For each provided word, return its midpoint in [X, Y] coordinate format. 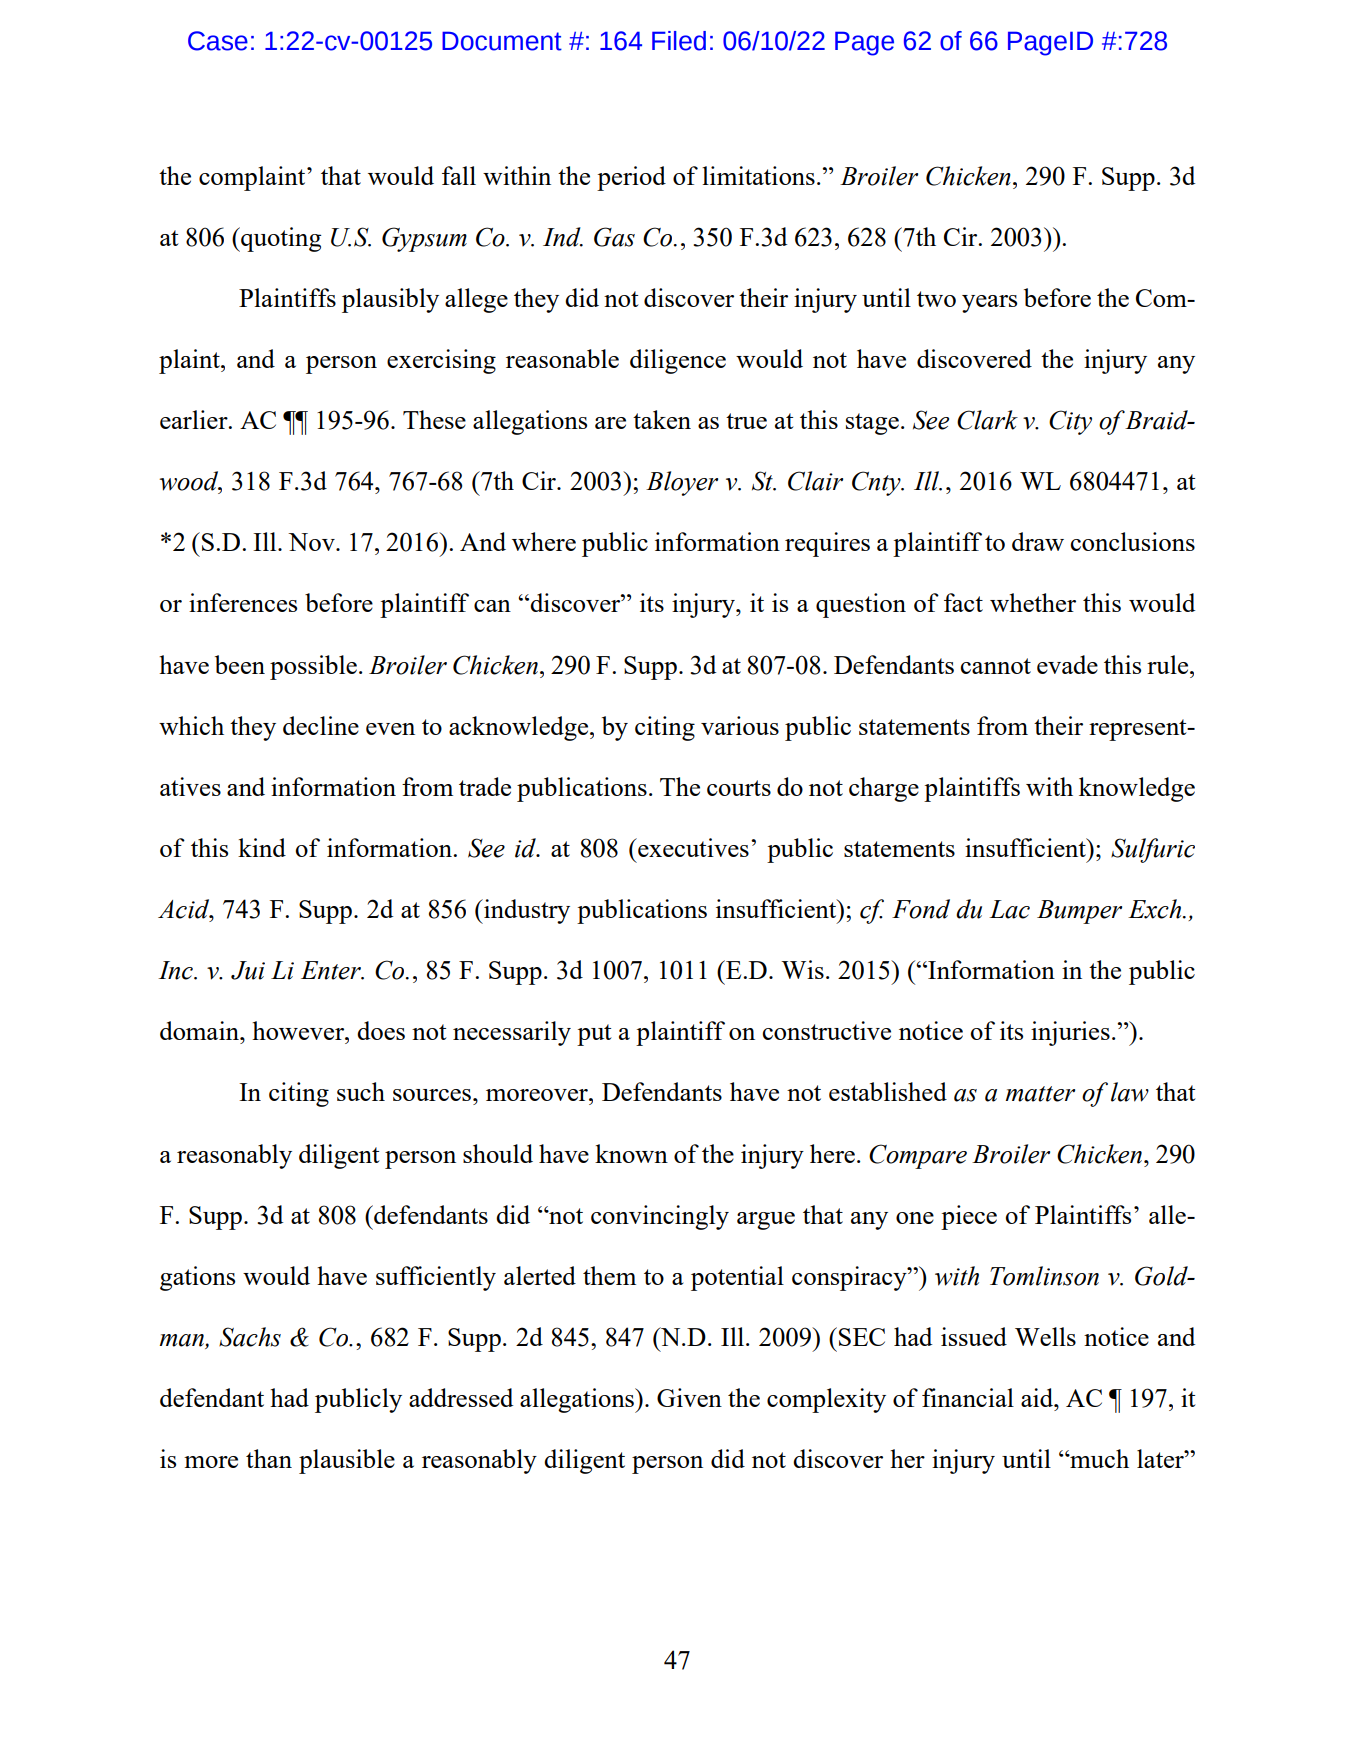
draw [1038, 541]
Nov [312, 542]
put [594, 1035]
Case [218, 41]
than [269, 1458]
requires [827, 544]
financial [968, 1397]
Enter [332, 970]
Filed [679, 41]
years [989, 304]
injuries [1070, 1033]
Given [689, 1397]
